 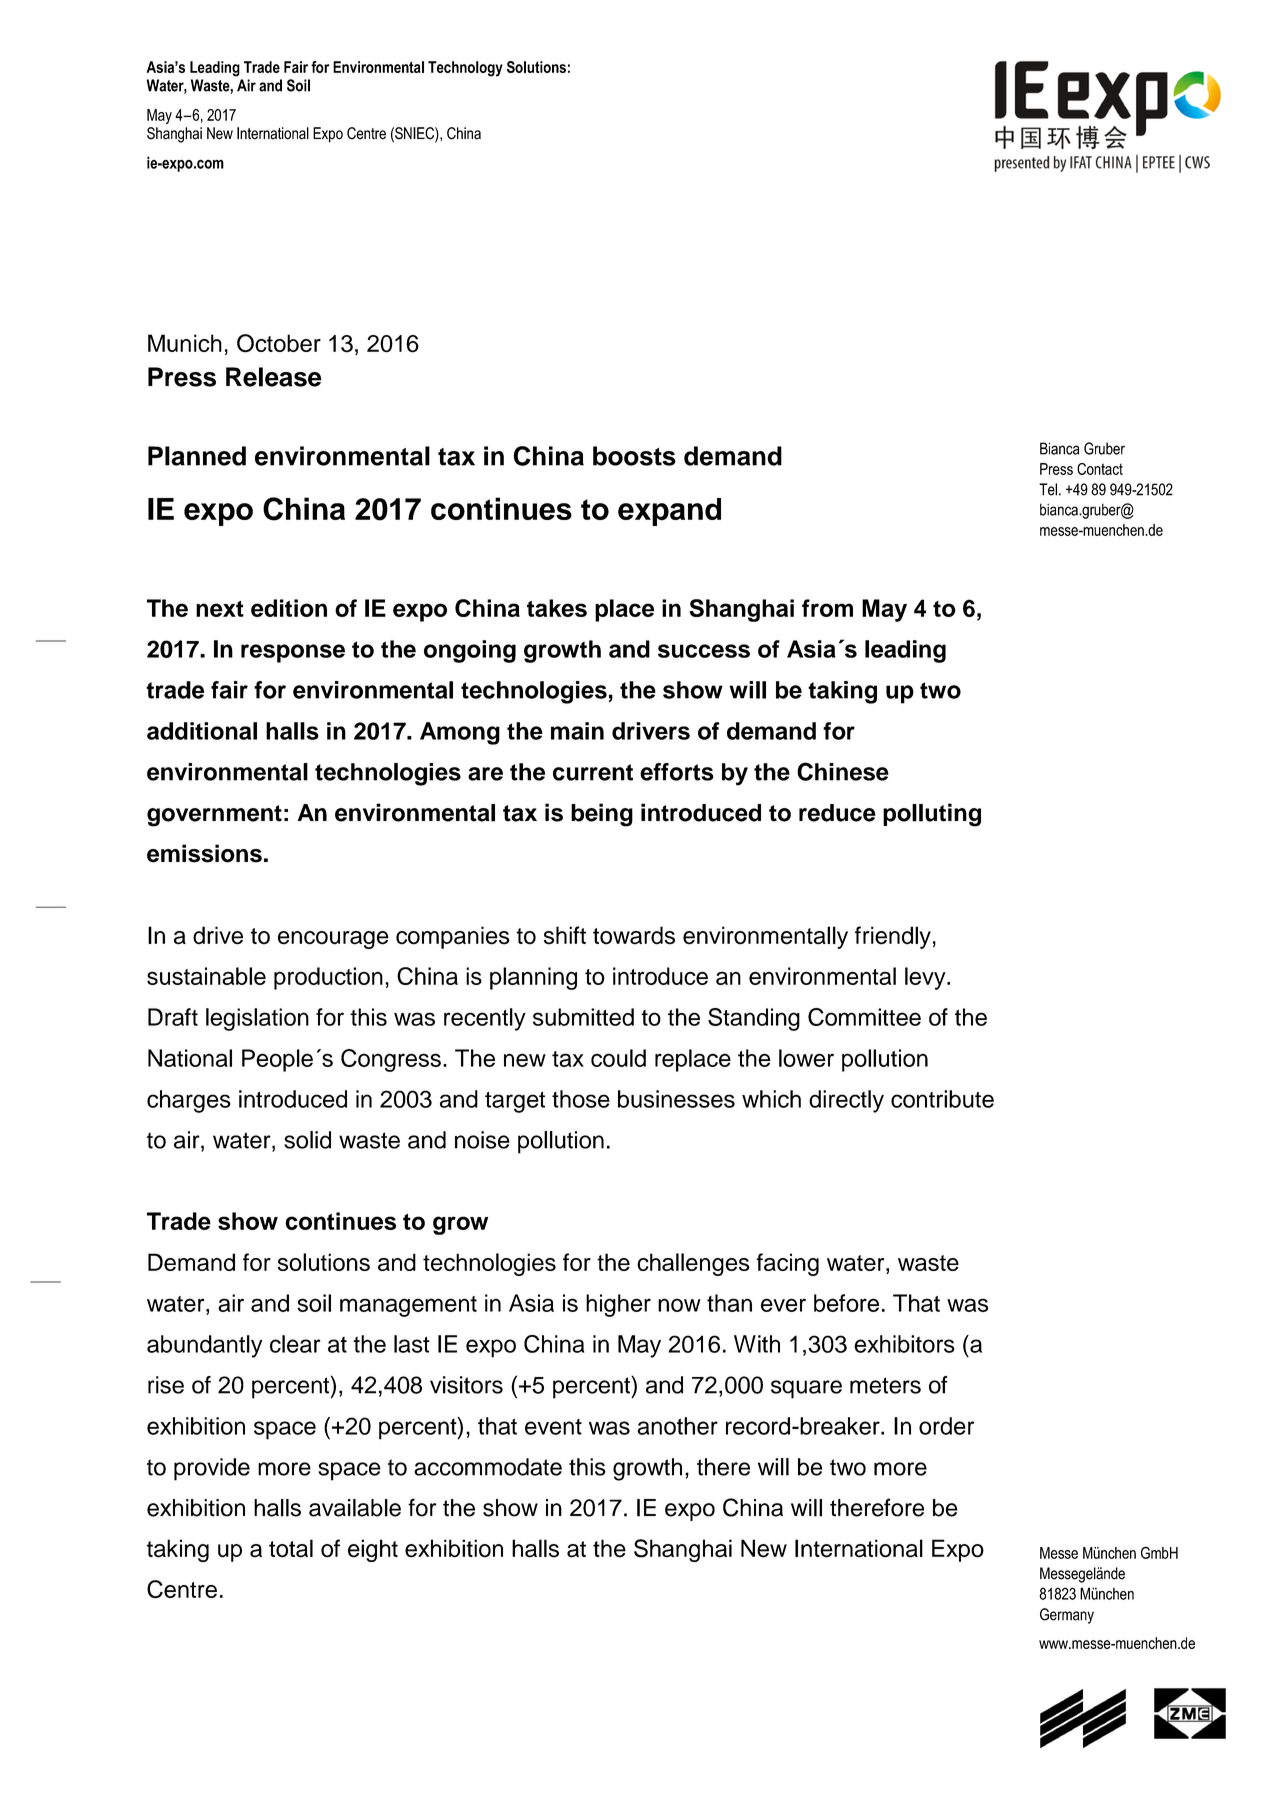 I want to click on another, so click(x=677, y=1426).
